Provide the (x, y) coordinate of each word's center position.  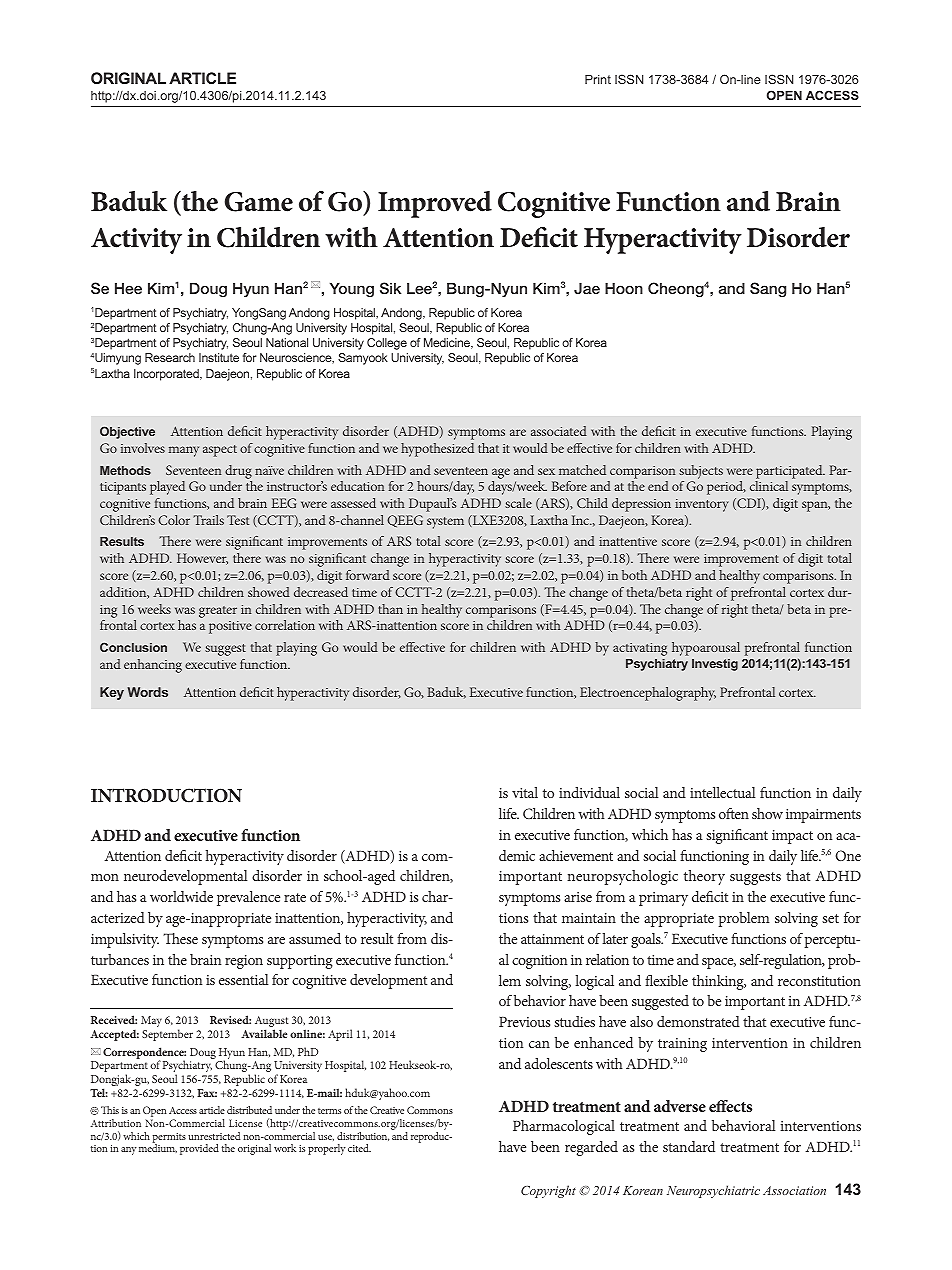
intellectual (722, 792)
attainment (552, 939)
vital (525, 792)
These (180, 938)
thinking (719, 982)
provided (199, 1149)
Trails (208, 520)
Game (259, 202)
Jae (587, 288)
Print (598, 79)
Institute (219, 357)
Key (112, 693)
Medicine (448, 343)
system (445, 523)
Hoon (624, 288)
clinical (769, 486)
